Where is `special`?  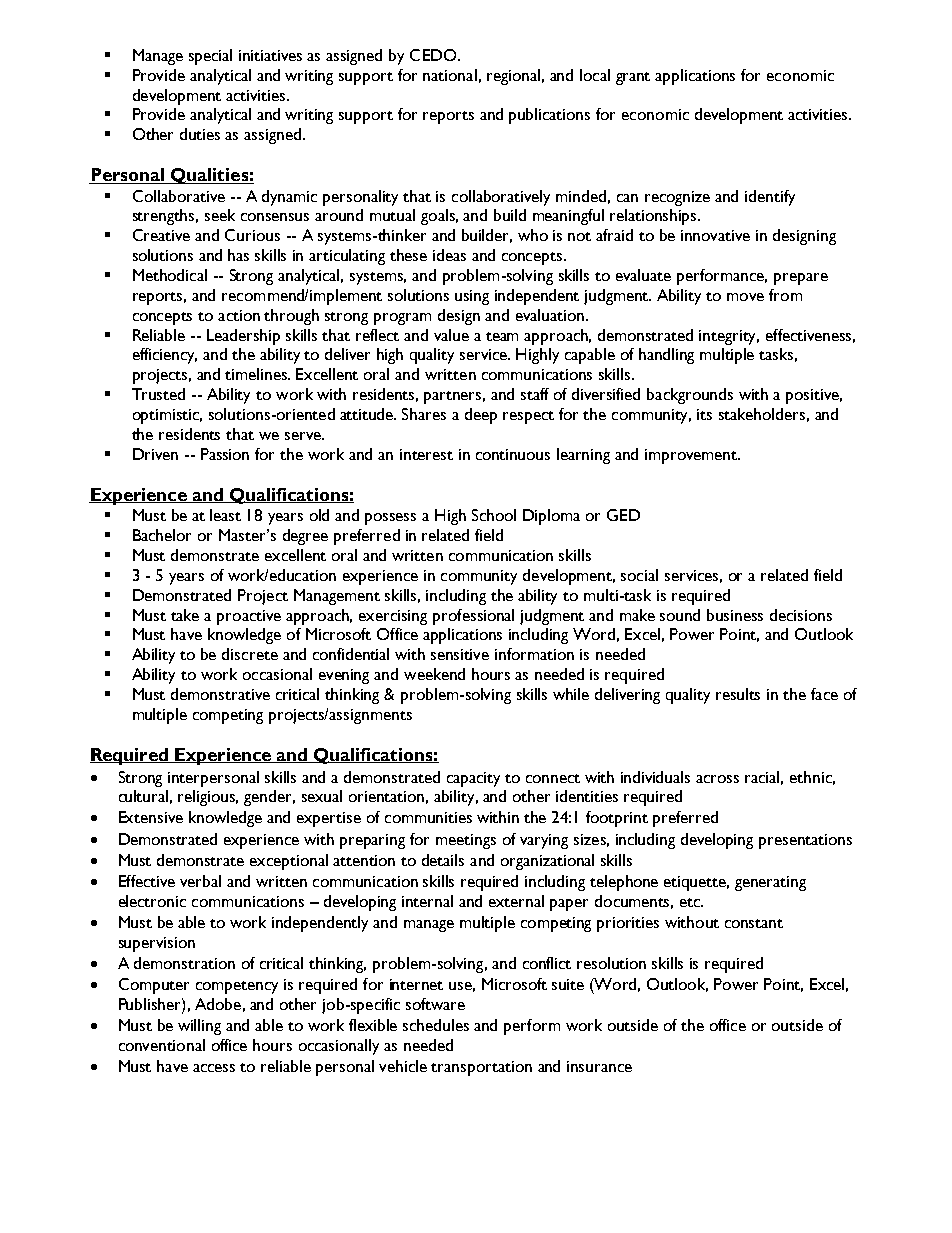
special is located at coordinates (210, 57).
